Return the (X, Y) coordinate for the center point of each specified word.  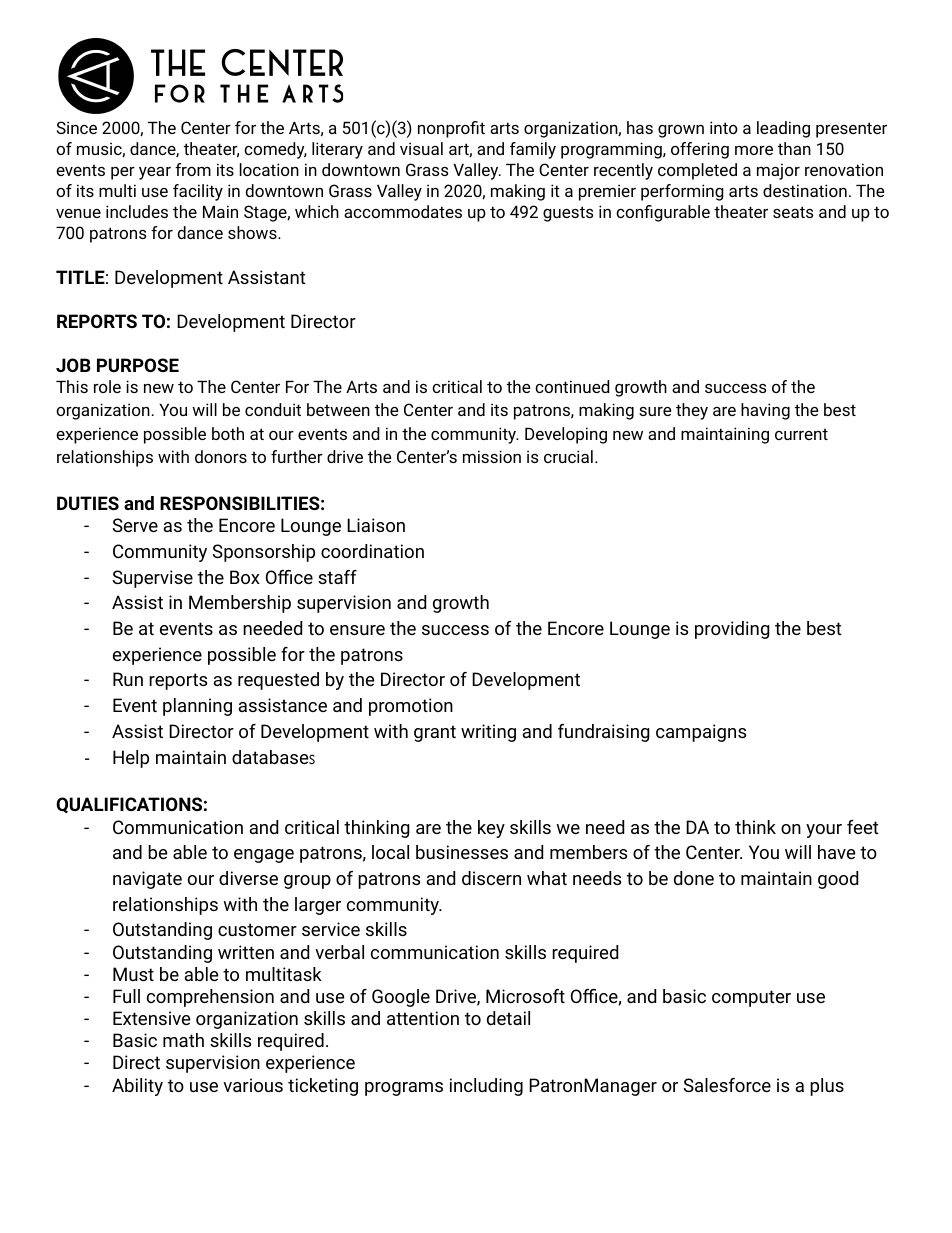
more (754, 150)
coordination (372, 551)
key (491, 829)
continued (572, 386)
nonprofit (451, 129)
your (824, 831)
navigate (147, 880)
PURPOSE (138, 365)
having (765, 411)
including (486, 1087)
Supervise (153, 579)
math (183, 1040)
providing (732, 630)
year (155, 173)
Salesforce (727, 1085)
